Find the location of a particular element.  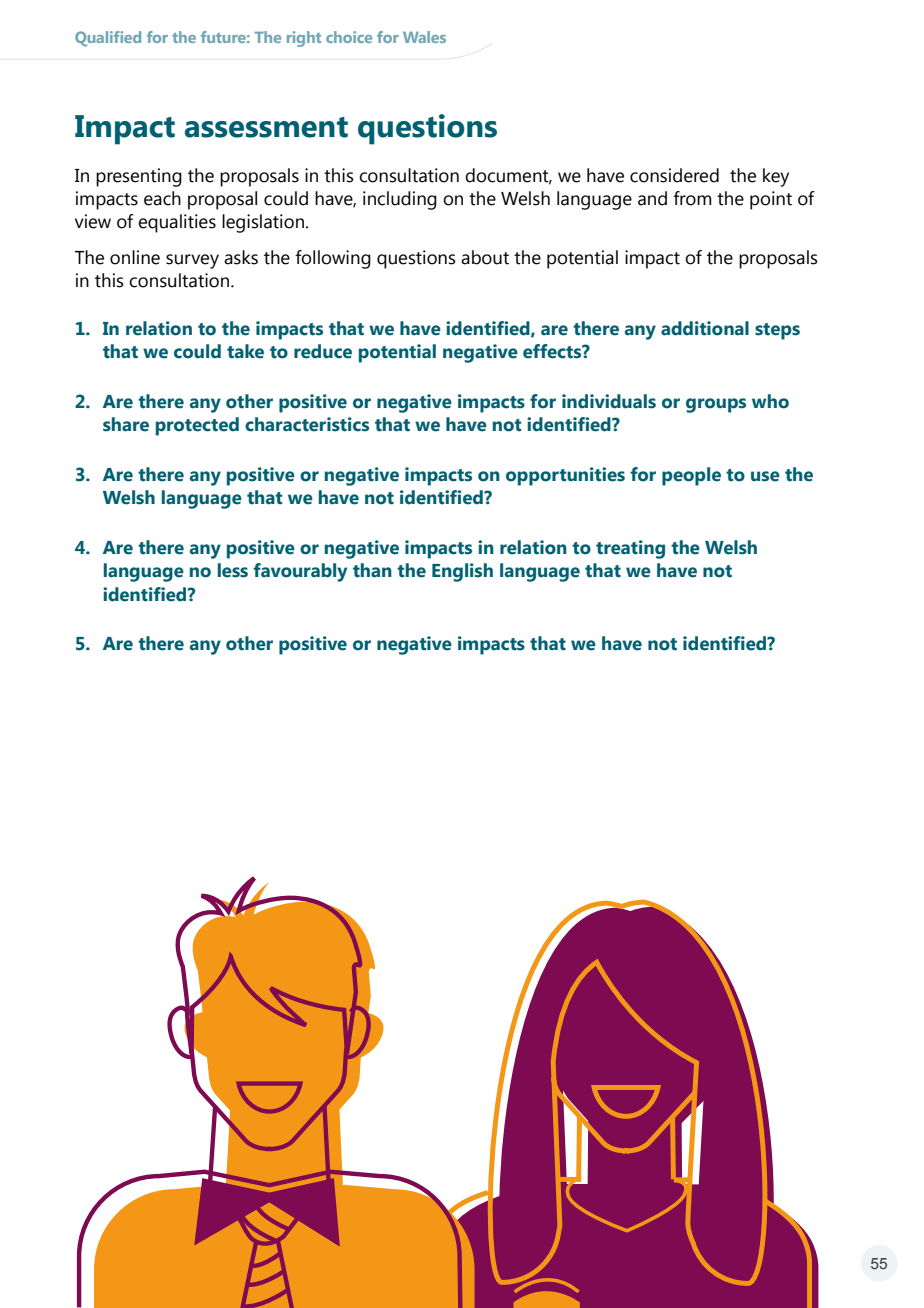

Qualified is located at coordinates (108, 39).
